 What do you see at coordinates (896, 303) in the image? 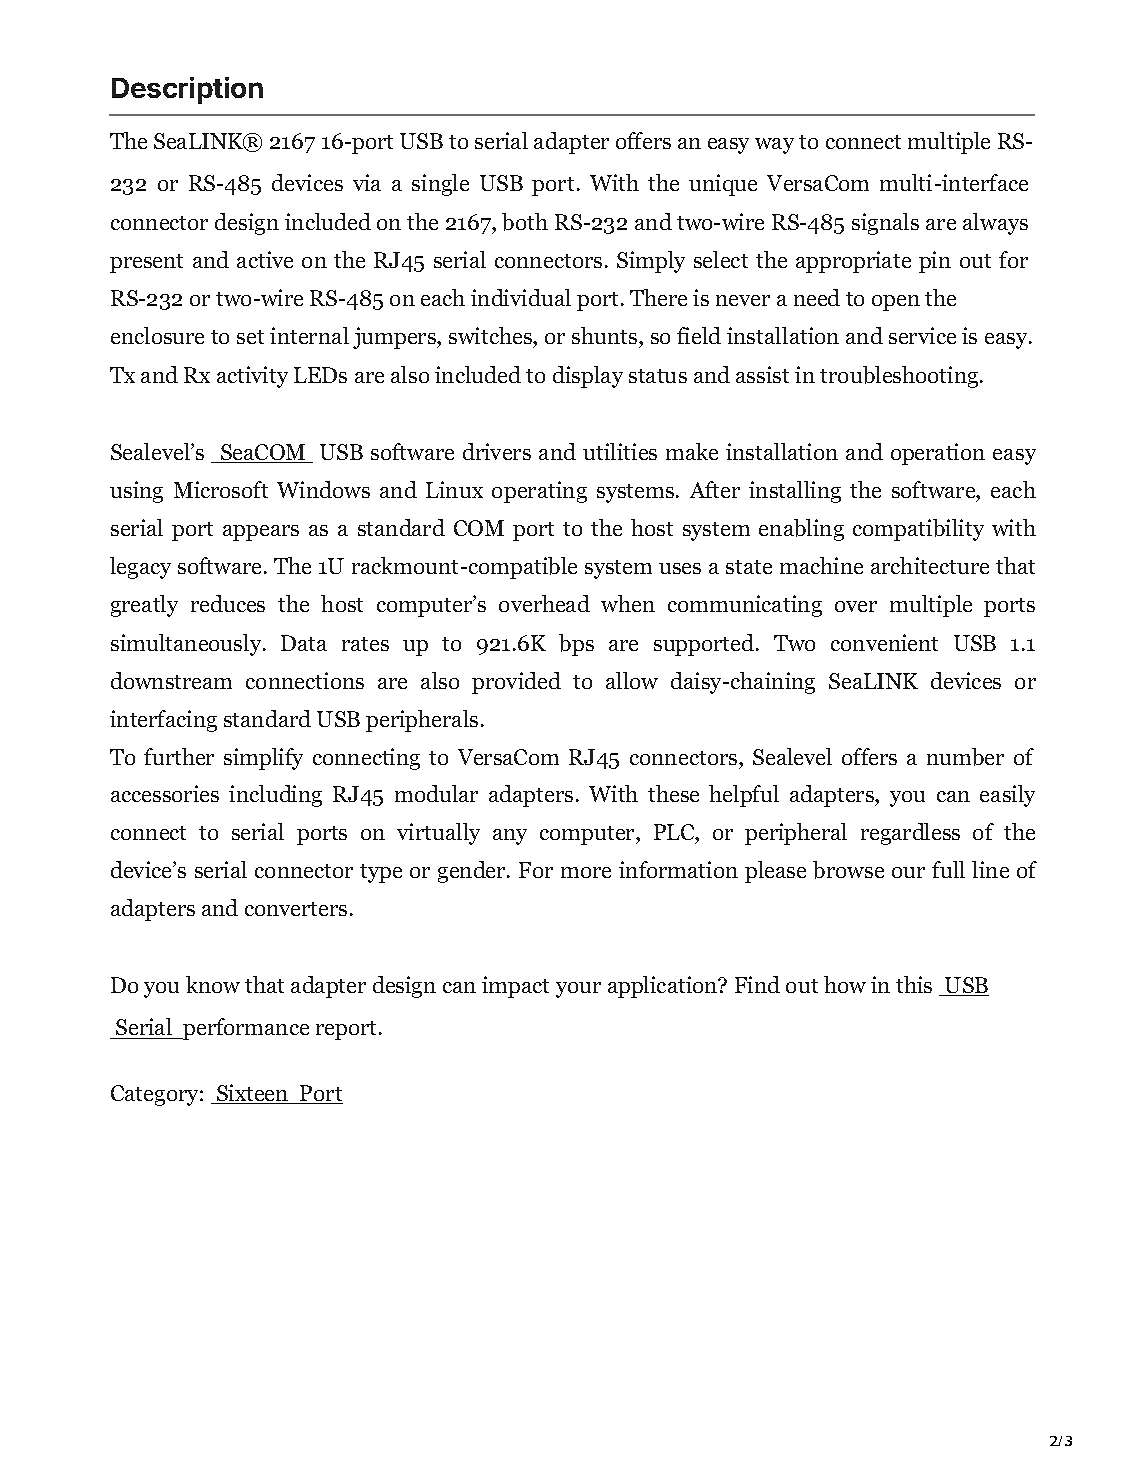
I see `open` at bounding box center [896, 303].
